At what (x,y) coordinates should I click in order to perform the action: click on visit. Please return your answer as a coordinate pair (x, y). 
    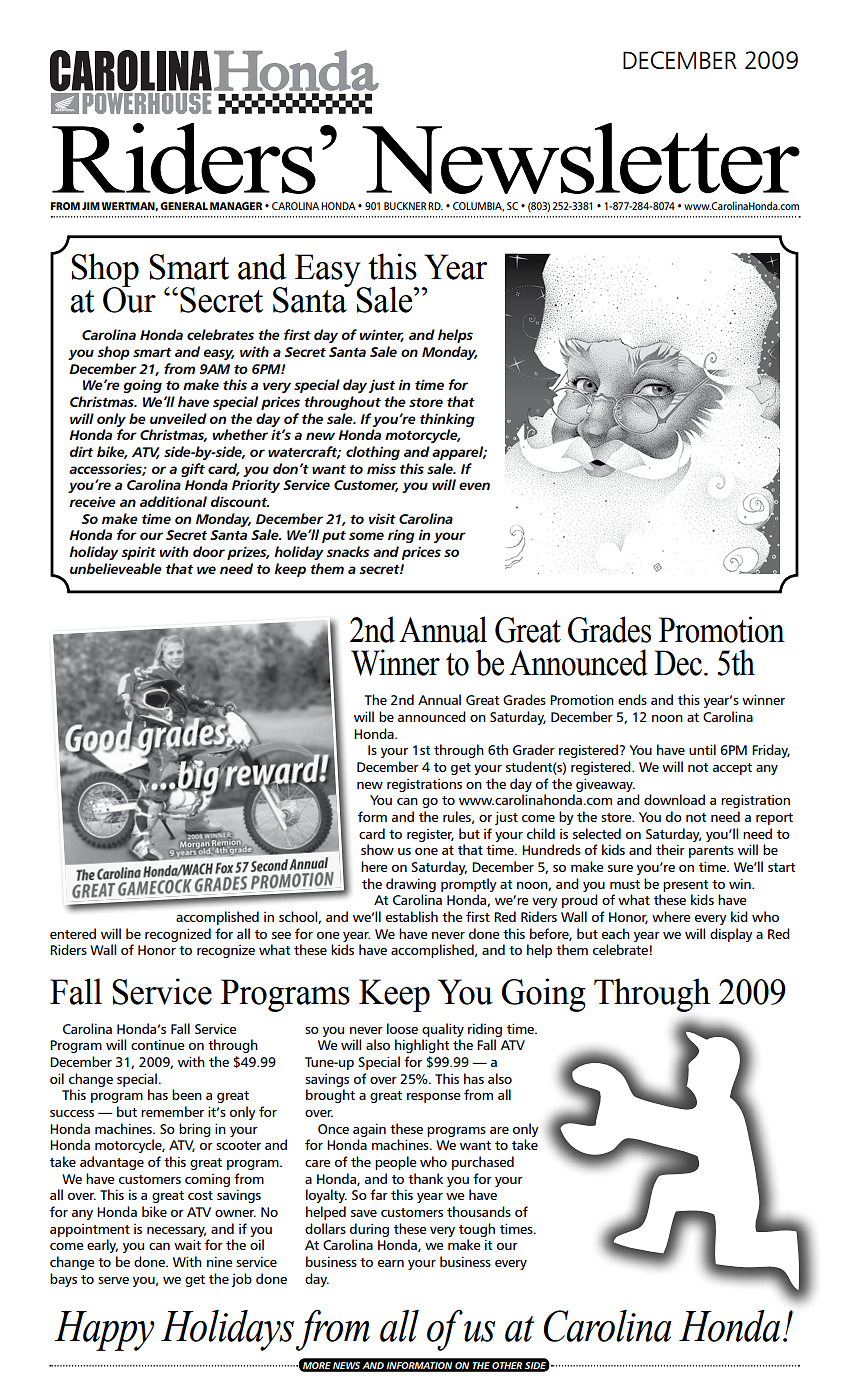
    Looking at the image, I should click on (382, 518).
